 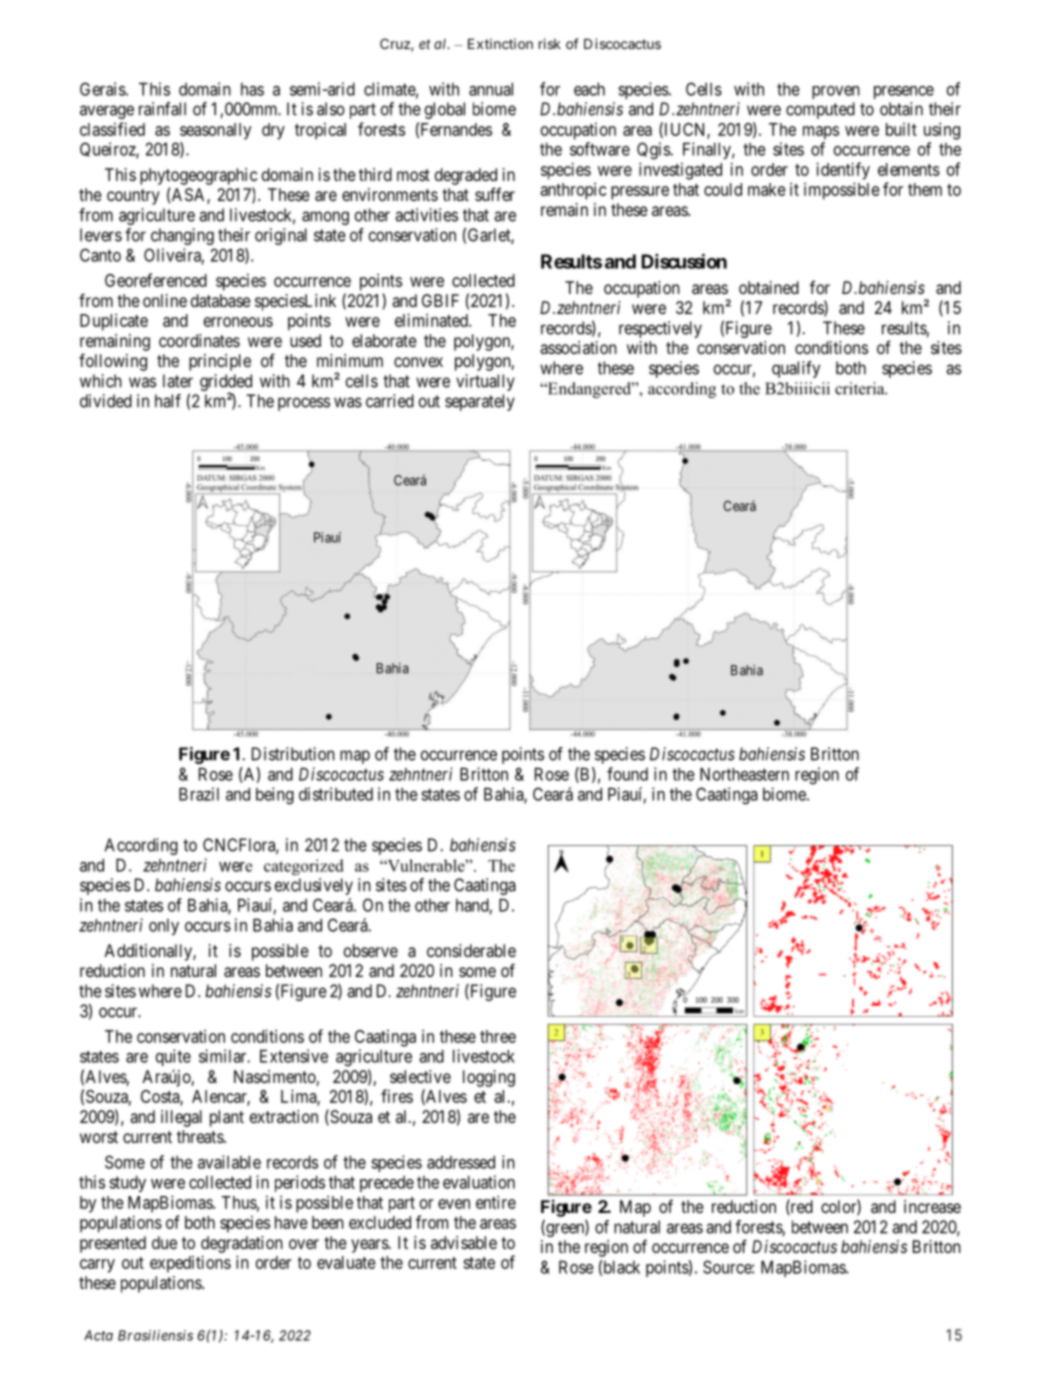 I want to click on Distribution, so click(x=293, y=754).
